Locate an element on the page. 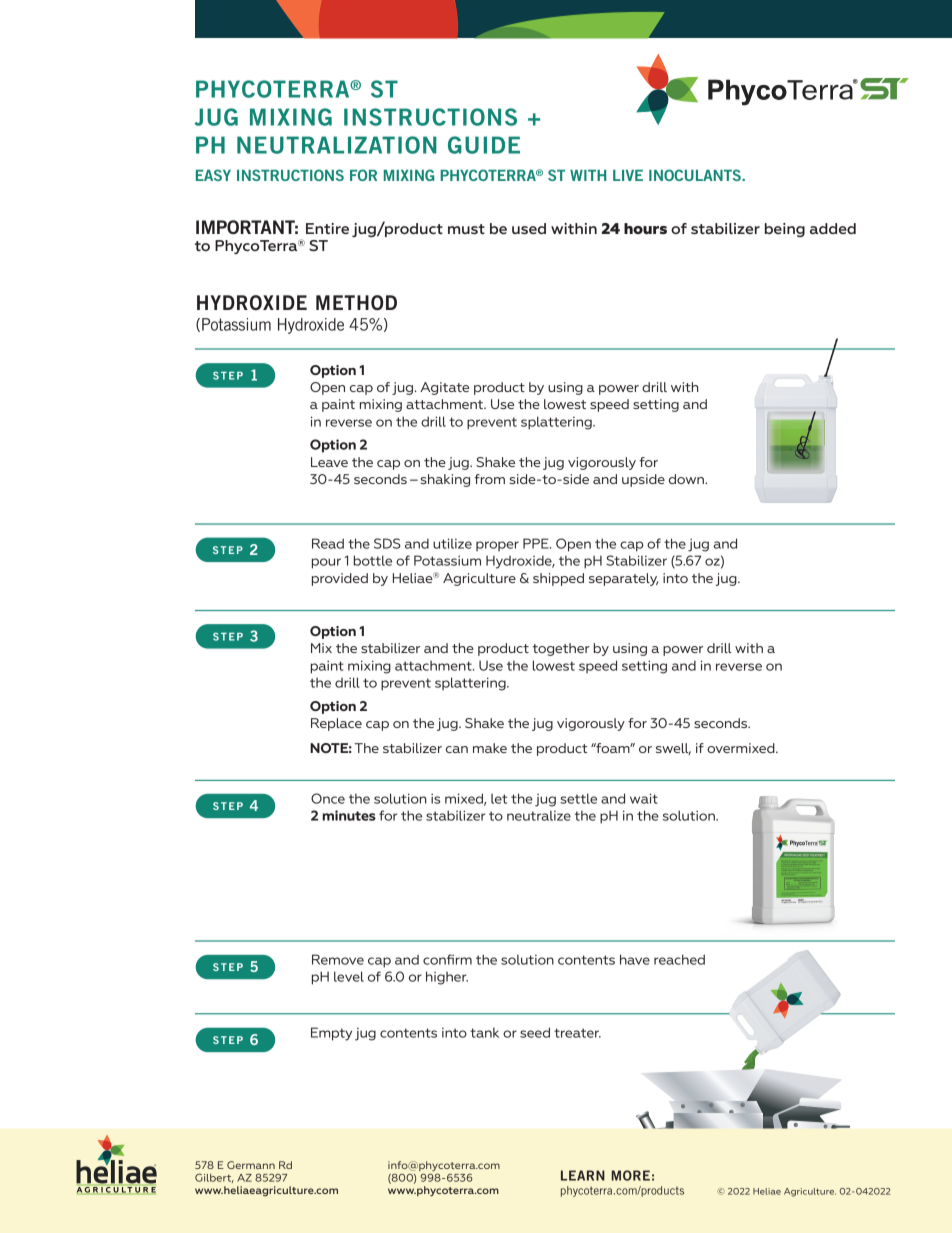 This document has width=952, height=1233. Replace is located at coordinates (336, 724).
